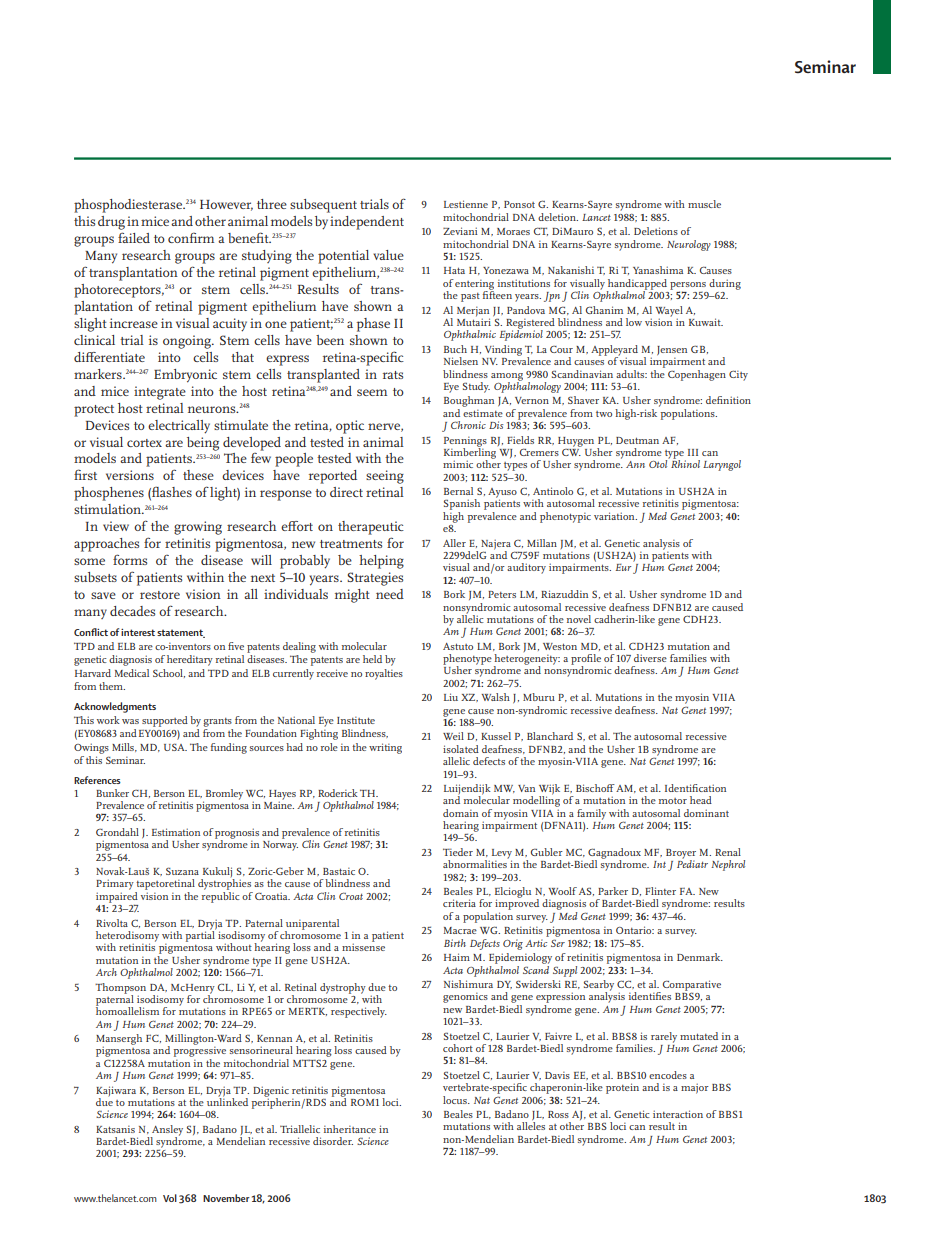 This document has width=952, height=1233. What do you see at coordinates (165, 721) in the document?
I see `supported` at bounding box center [165, 721].
